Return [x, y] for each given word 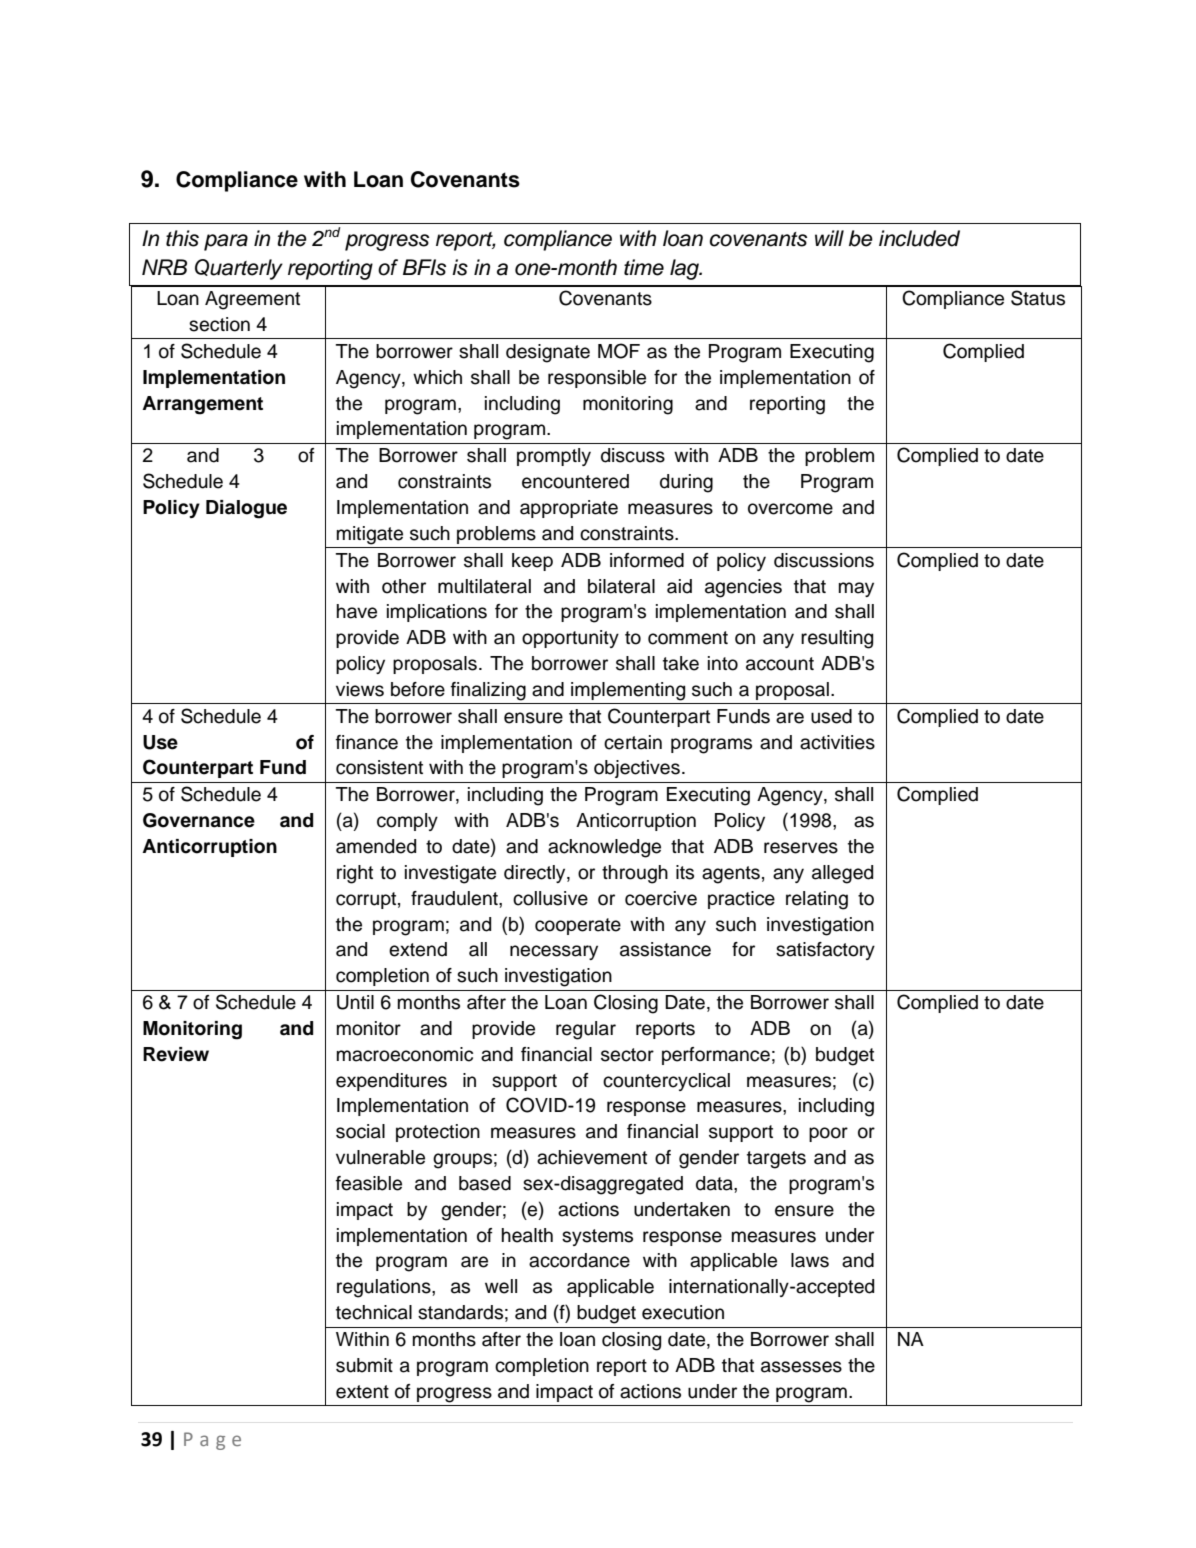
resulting [837, 639]
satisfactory [825, 951]
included [919, 238]
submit [364, 1365]
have [357, 611]
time [644, 267]
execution [683, 1312]
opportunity [570, 639]
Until [355, 1002]
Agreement [252, 300]
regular [586, 1030]
